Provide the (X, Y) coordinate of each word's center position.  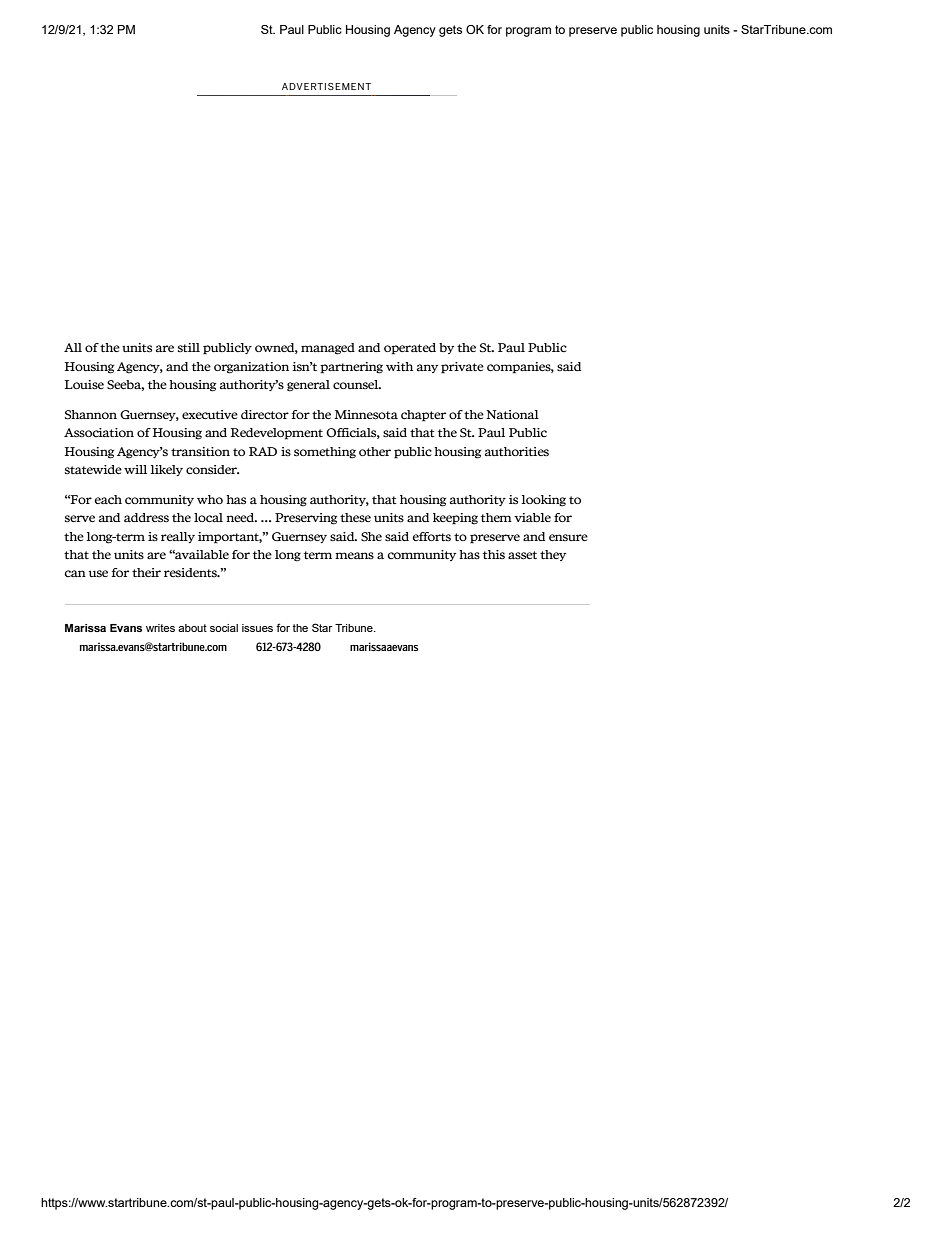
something (325, 453)
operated (410, 349)
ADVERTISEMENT (326, 86)
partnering (351, 368)
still (189, 347)
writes (160, 628)
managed (328, 349)
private (462, 368)
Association (99, 433)
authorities (517, 451)
